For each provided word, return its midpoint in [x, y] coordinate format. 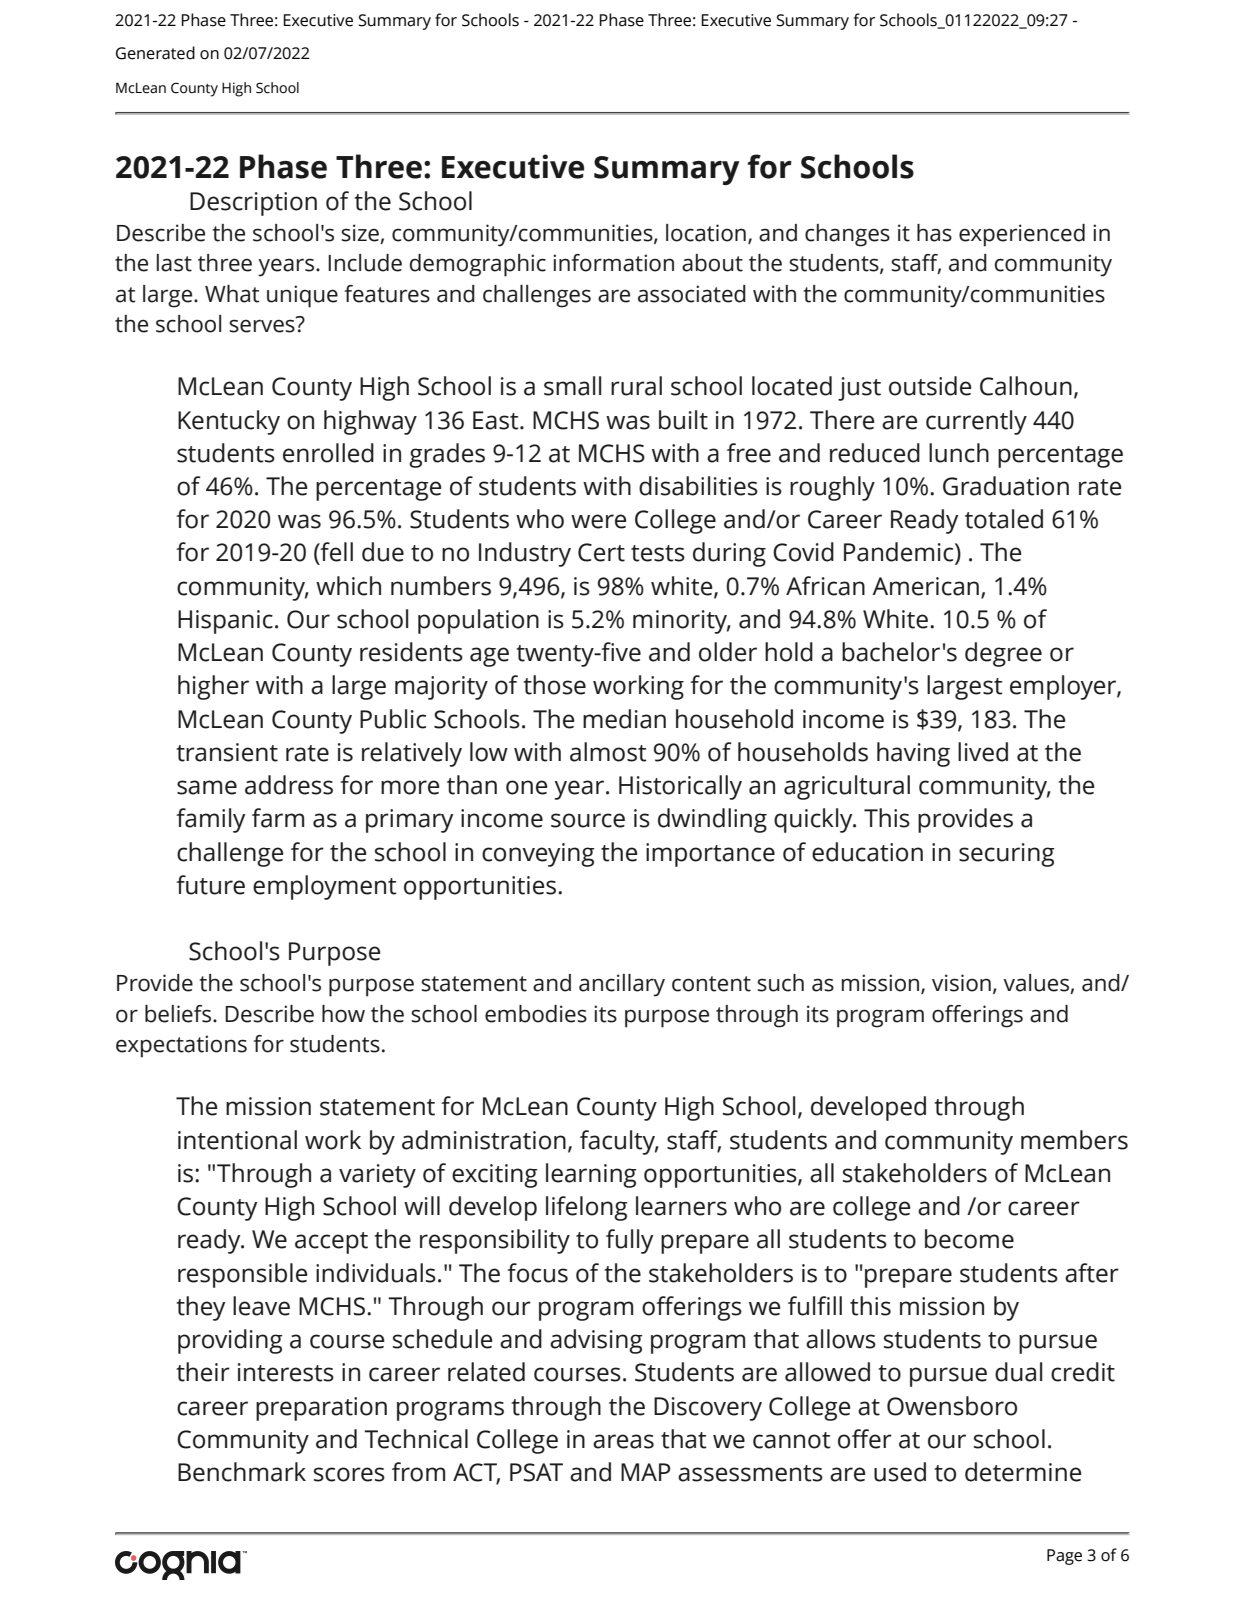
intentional [237, 1140]
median [624, 719]
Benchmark [242, 1472]
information [613, 263]
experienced [1022, 235]
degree [1003, 654]
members [1074, 1140]
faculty [619, 1142]
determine [1023, 1472]
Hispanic [225, 622]
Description [253, 204]
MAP [646, 1472]
